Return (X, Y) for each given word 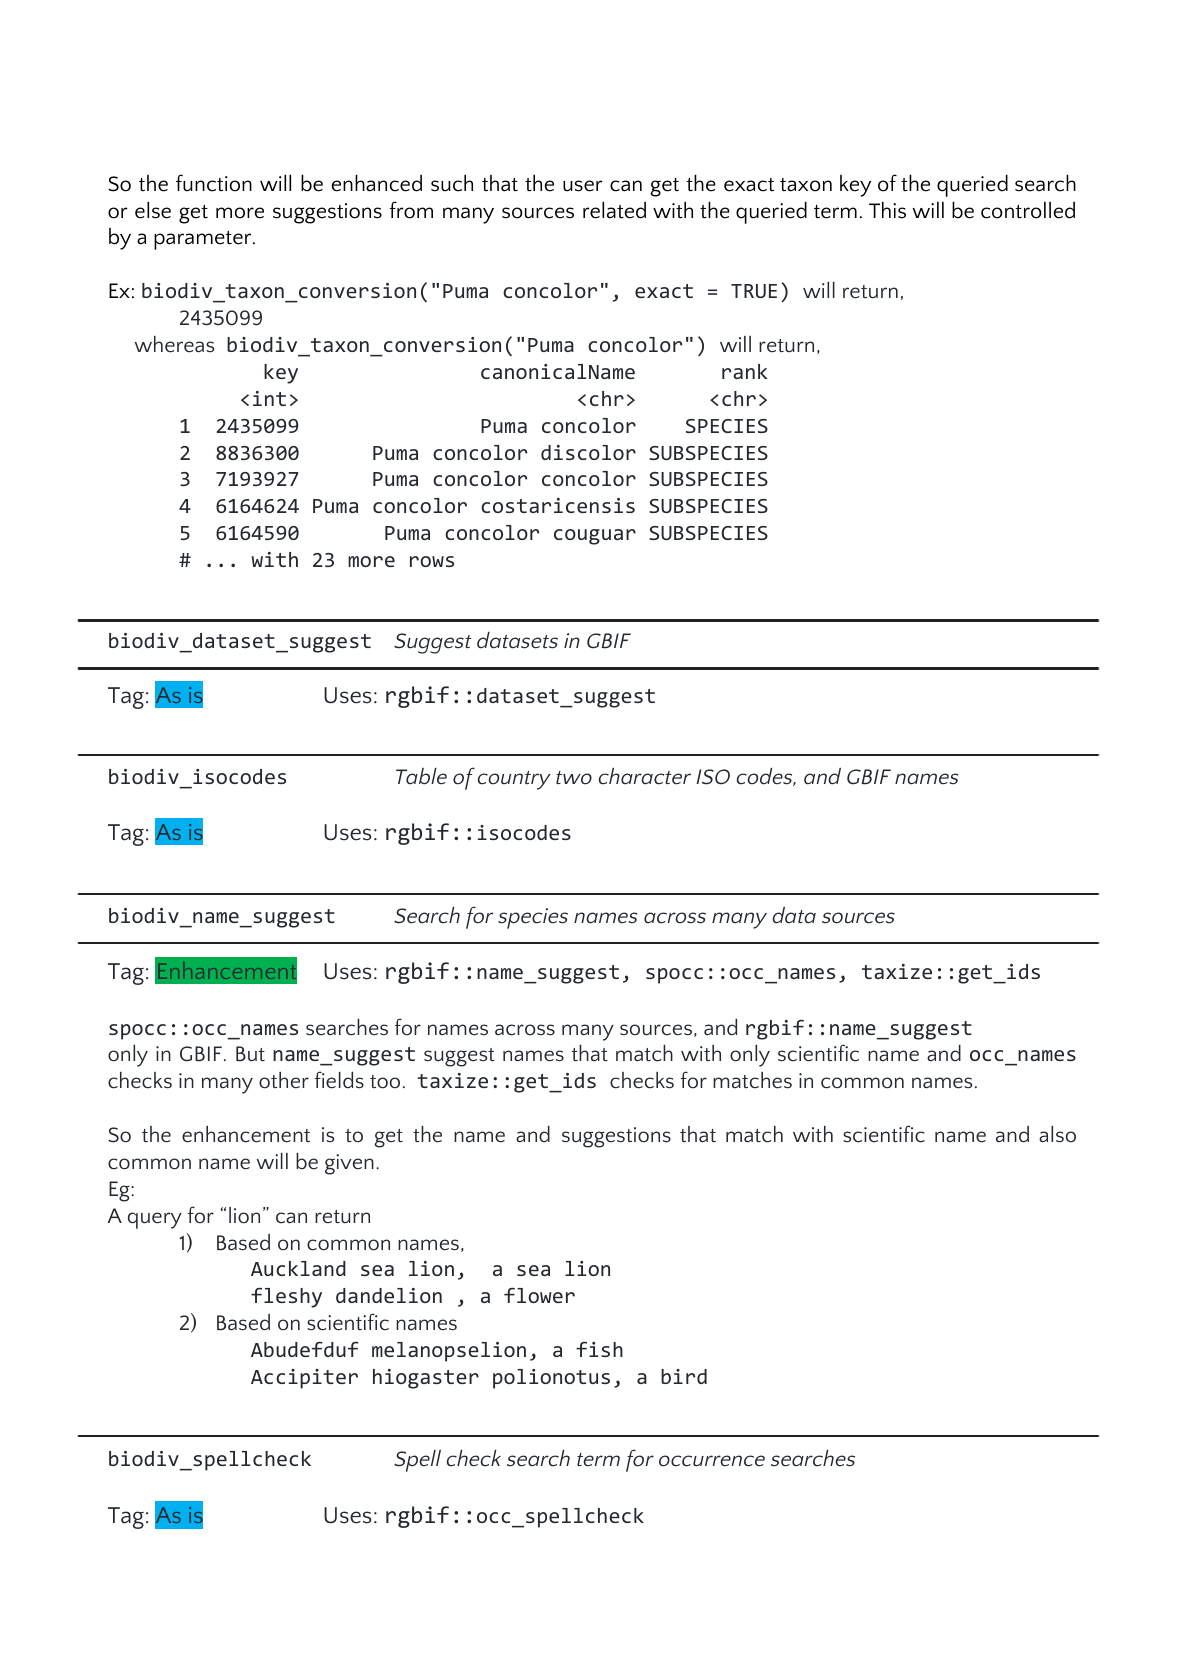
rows (432, 561)
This (887, 210)
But (250, 1054)
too (385, 1082)
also (1057, 1134)
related (614, 210)
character (645, 776)
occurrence (712, 1461)
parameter (204, 240)
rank (744, 371)
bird (684, 1376)
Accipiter (304, 1379)
